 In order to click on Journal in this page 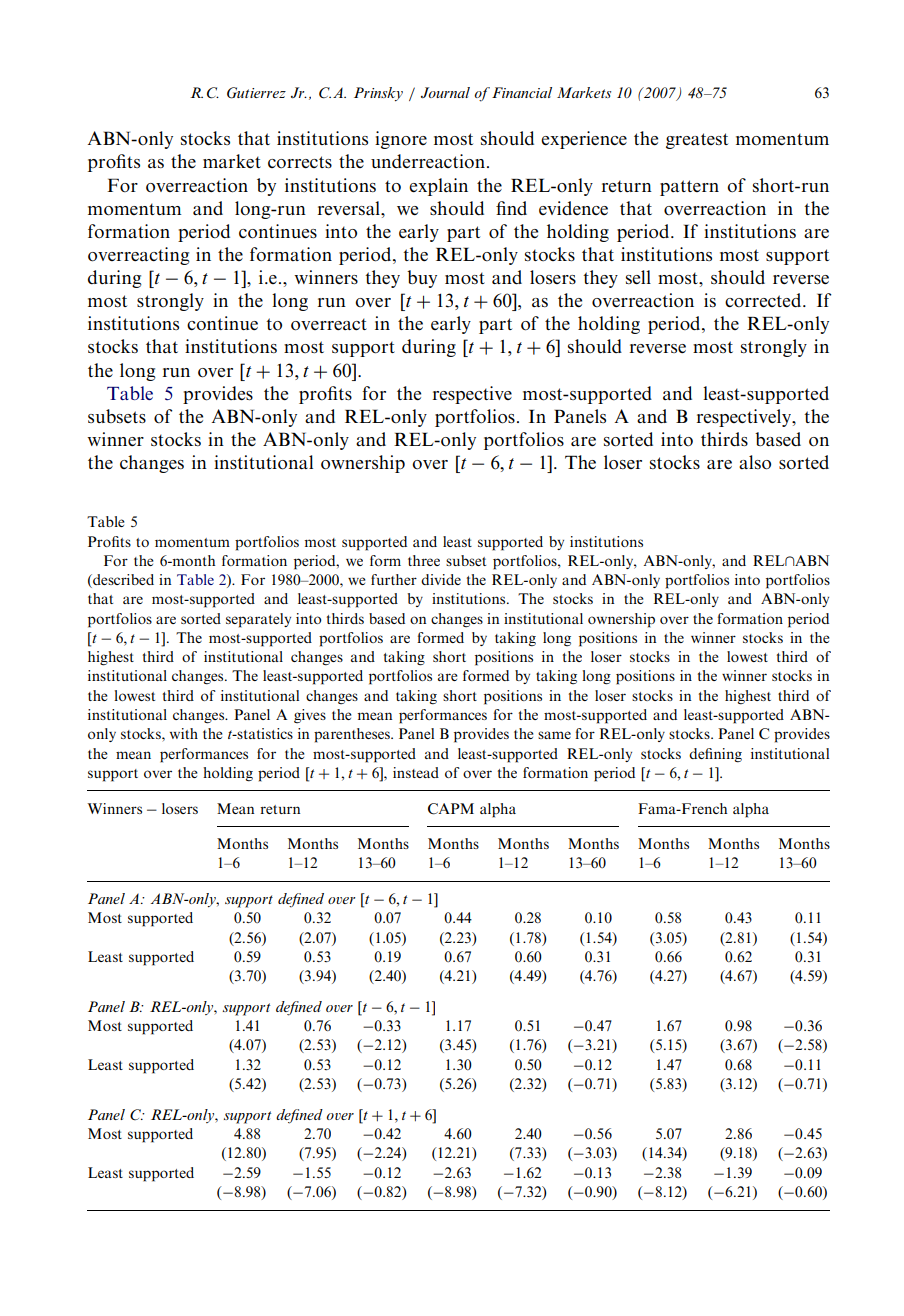, I will do `click(445, 92)`.
